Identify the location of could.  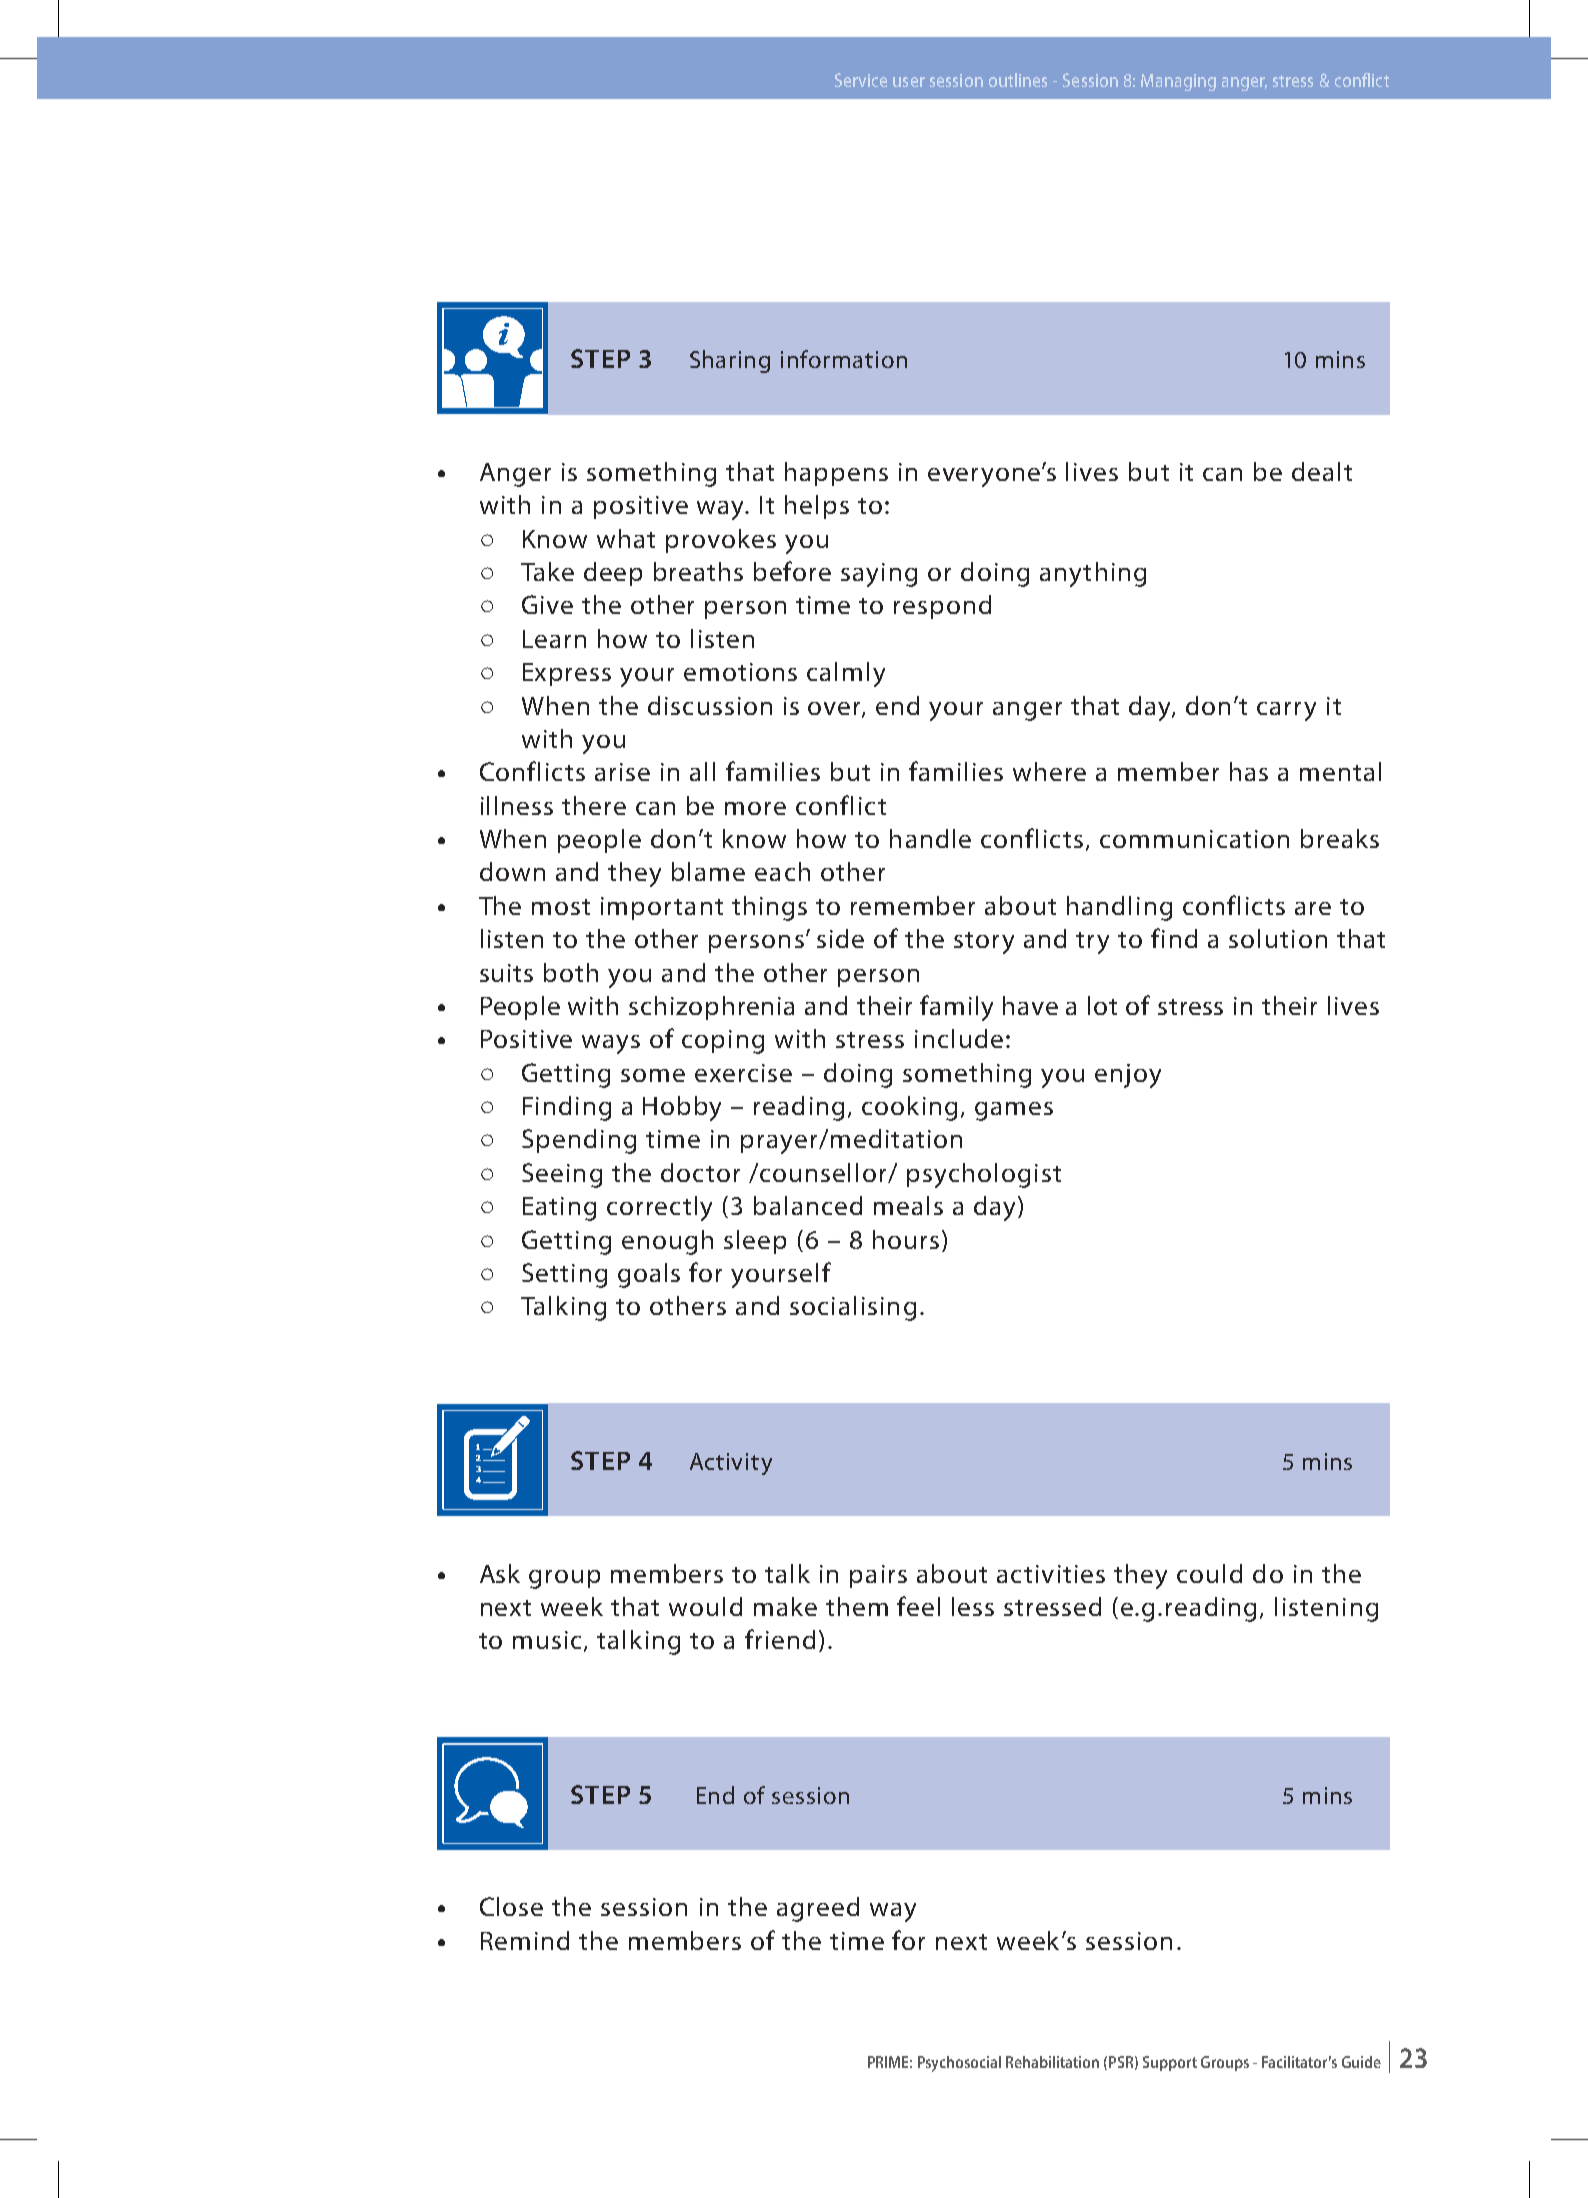
(1209, 1573).
